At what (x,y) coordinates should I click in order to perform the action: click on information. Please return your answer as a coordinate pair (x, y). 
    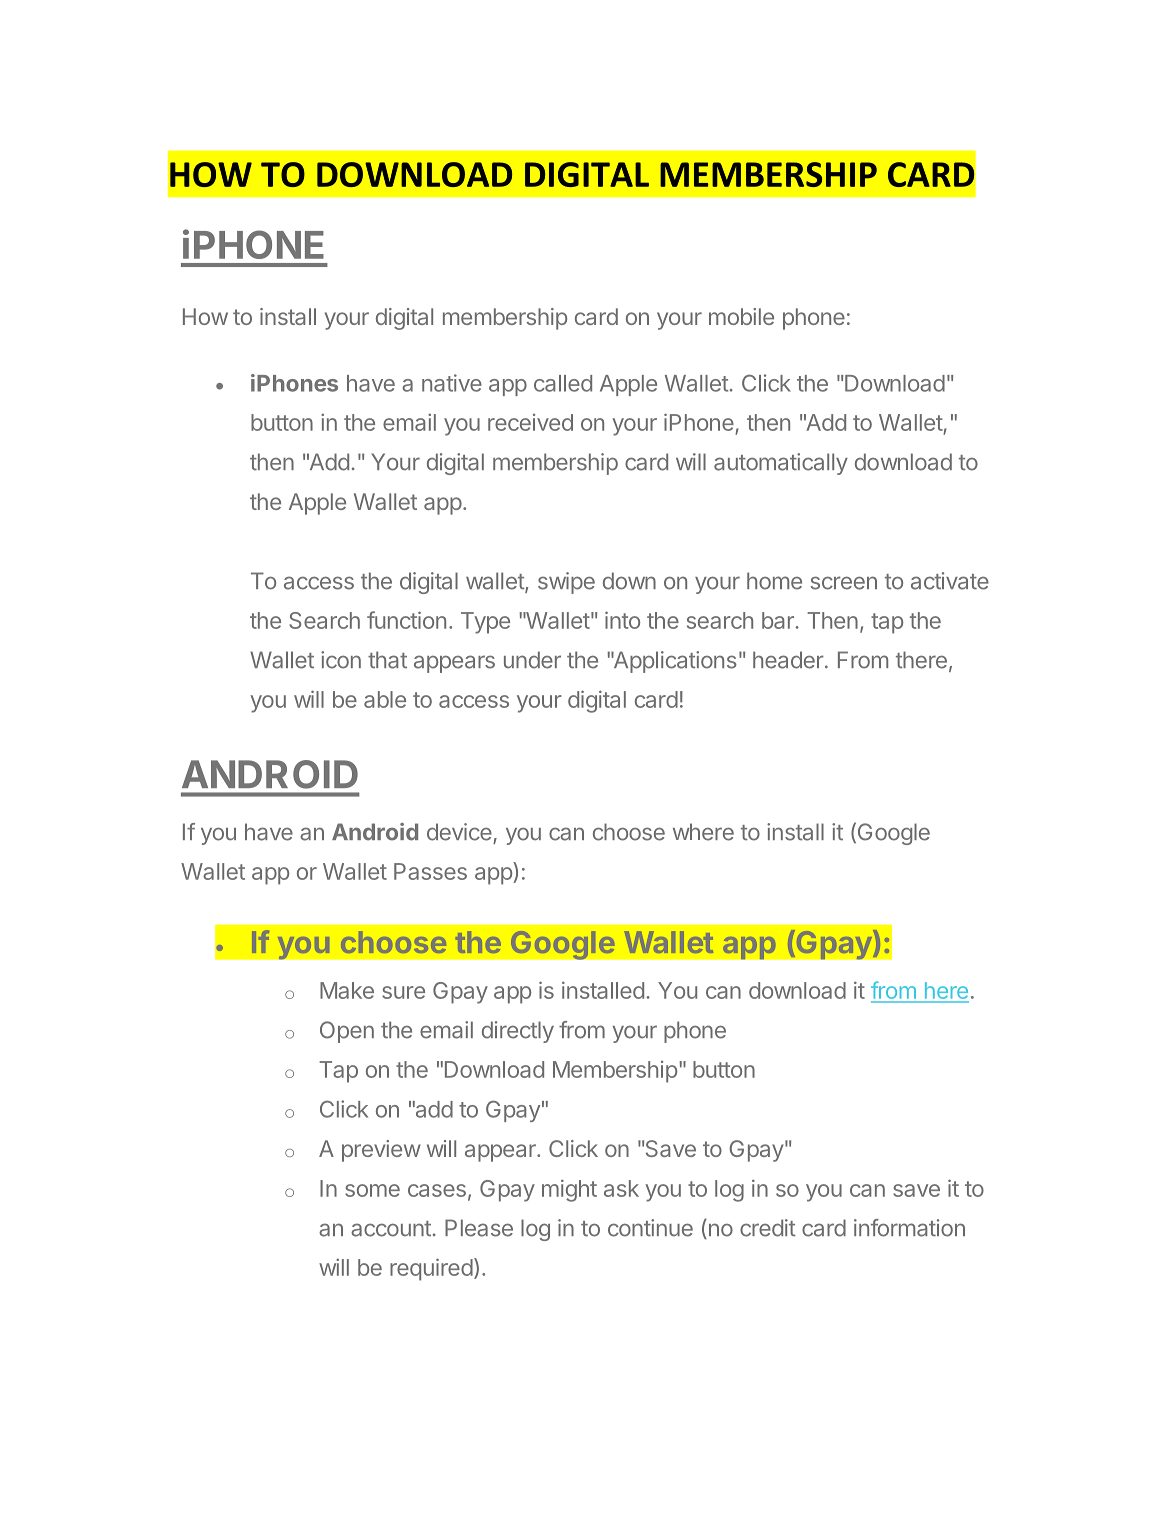
    Looking at the image, I should click on (909, 1228).
